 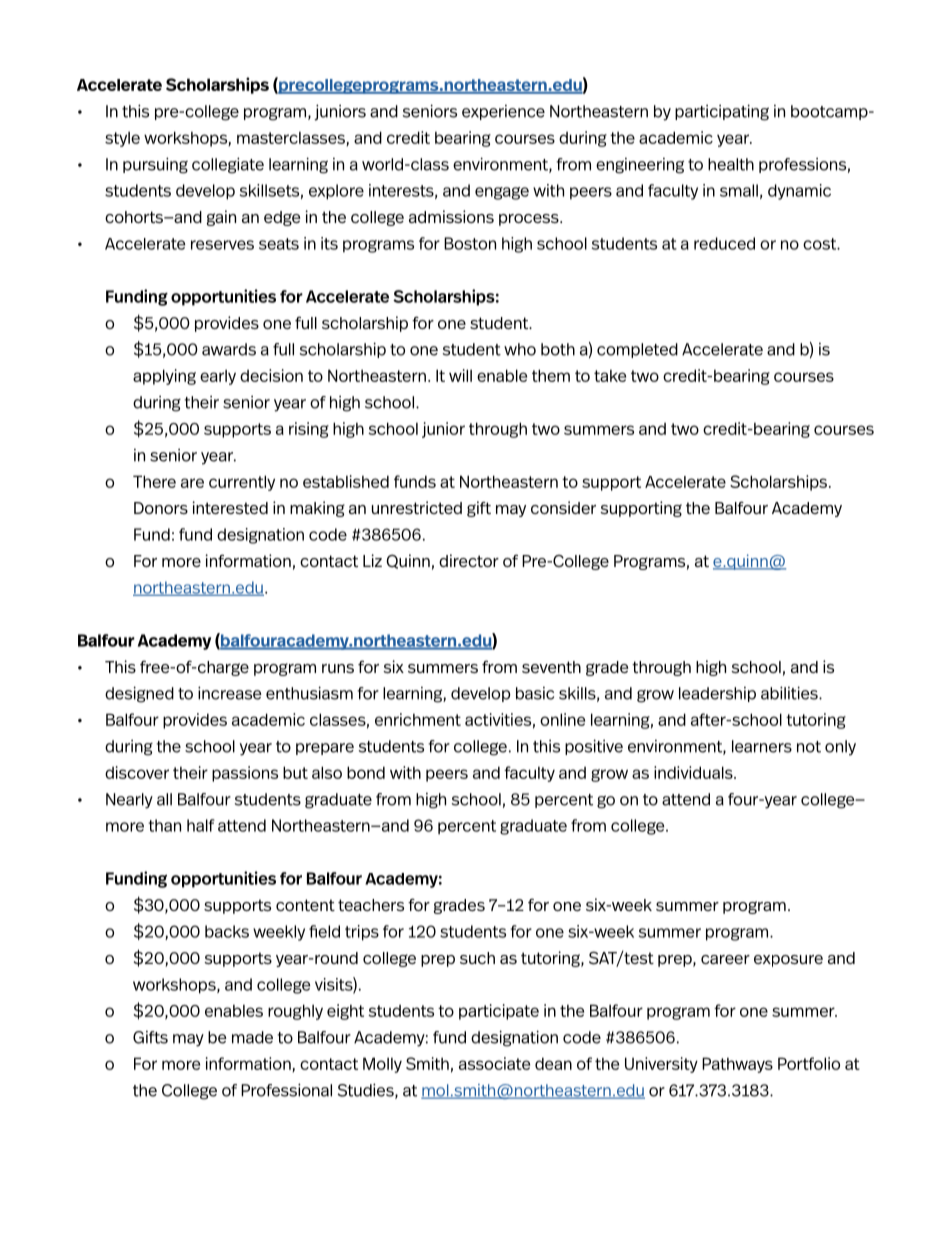 I want to click on will, so click(x=460, y=375).
